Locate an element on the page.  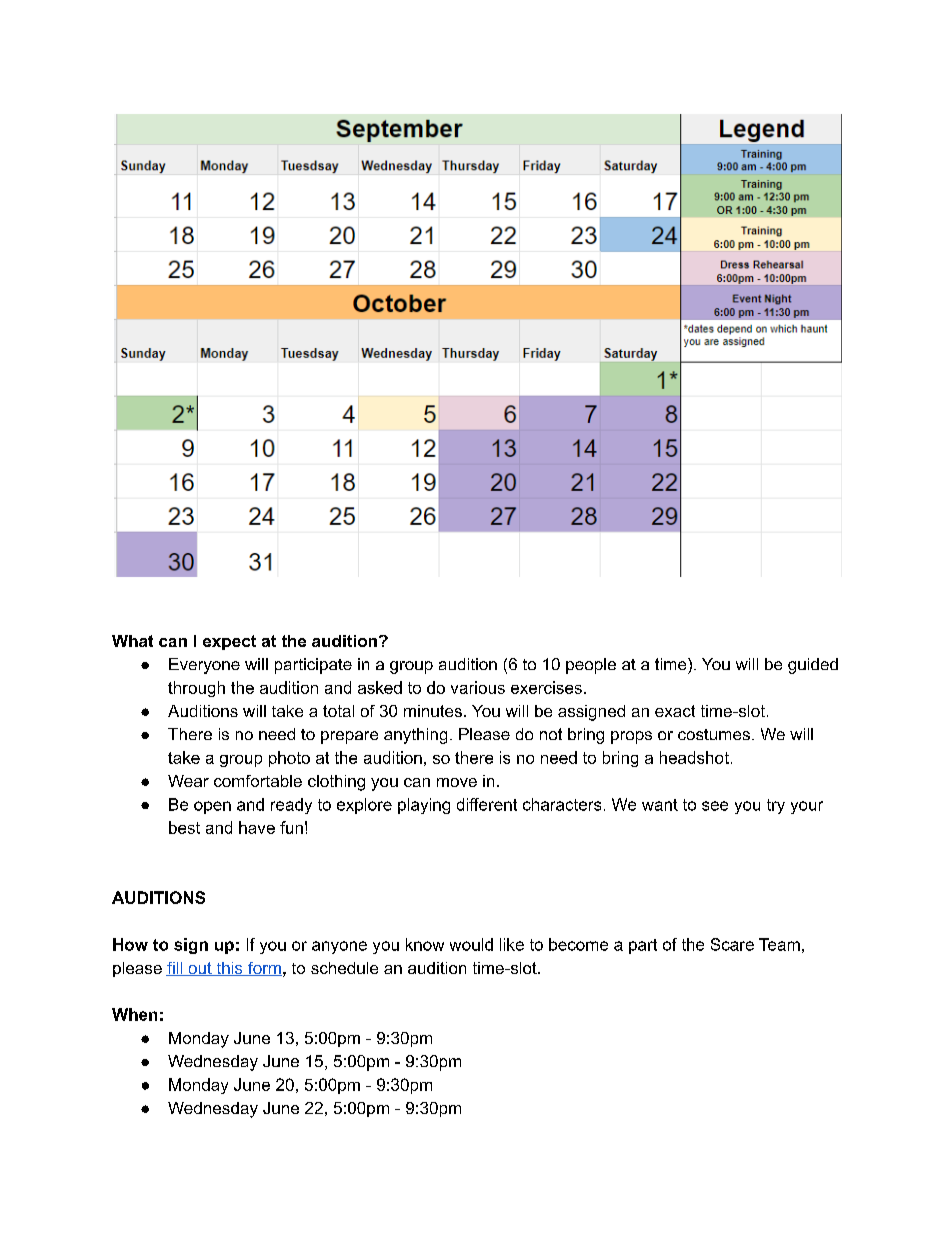
guided is located at coordinates (813, 666).
